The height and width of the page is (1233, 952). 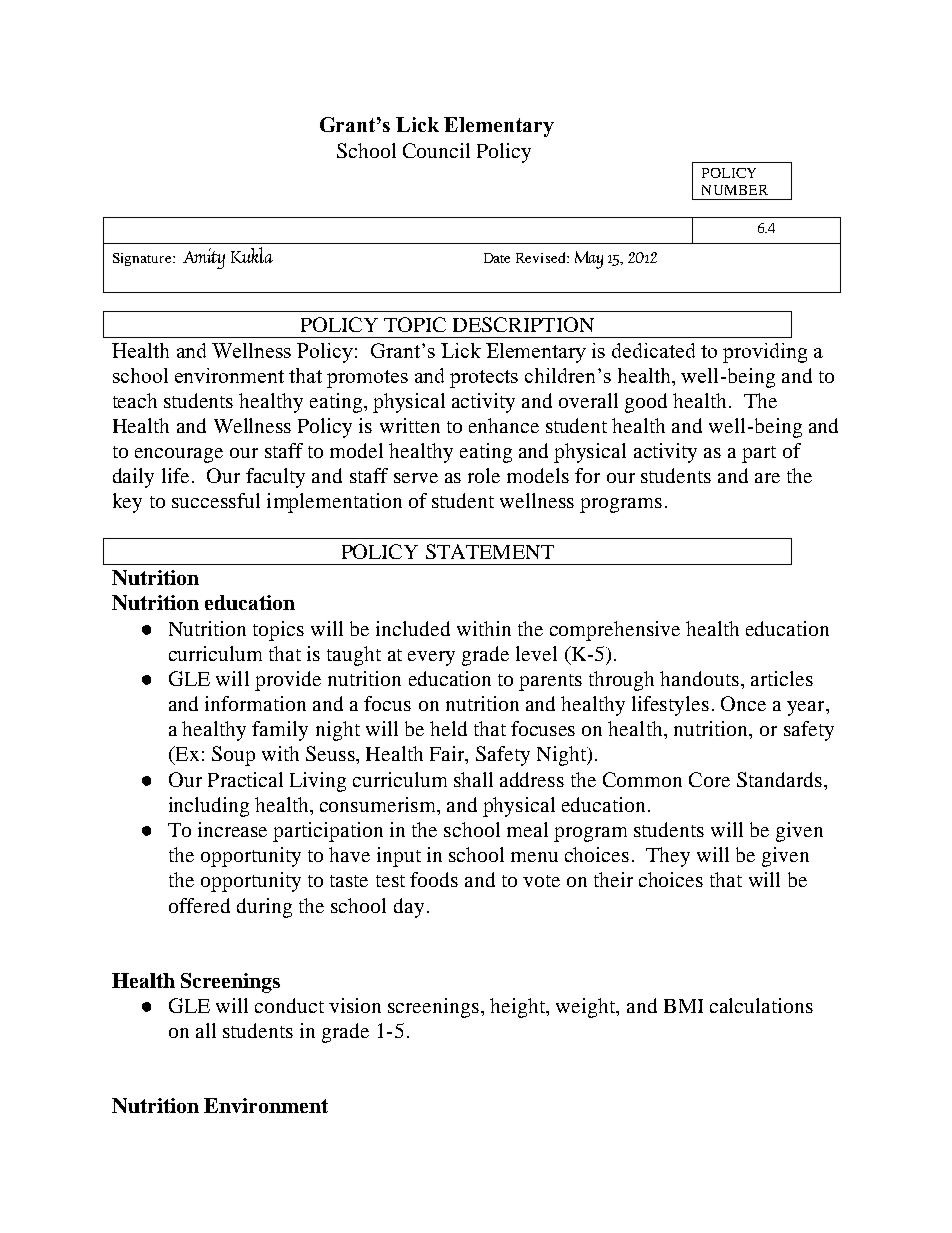 I want to click on Amity, so click(x=204, y=258).
